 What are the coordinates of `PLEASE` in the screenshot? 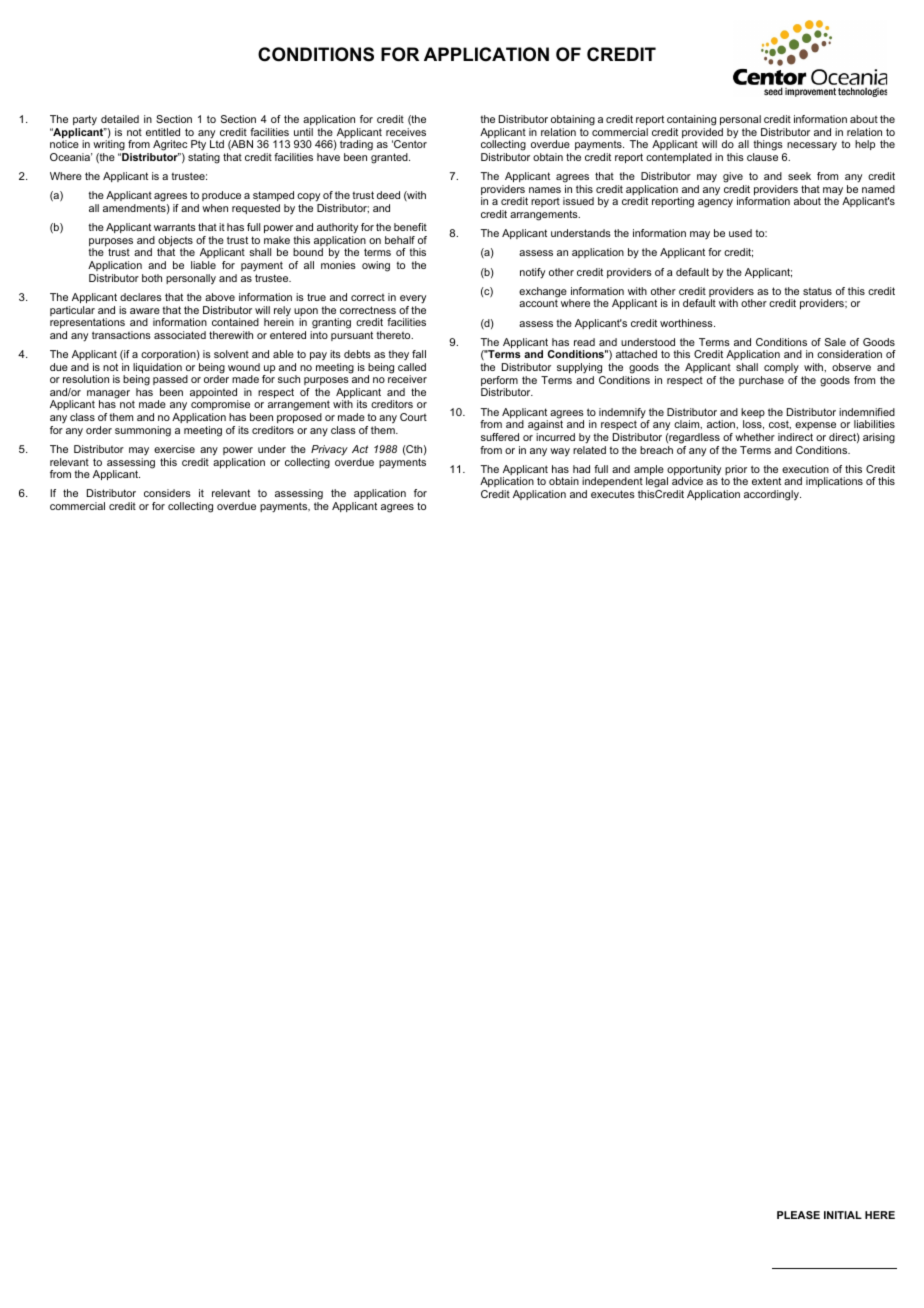 It's located at (798, 1215).
